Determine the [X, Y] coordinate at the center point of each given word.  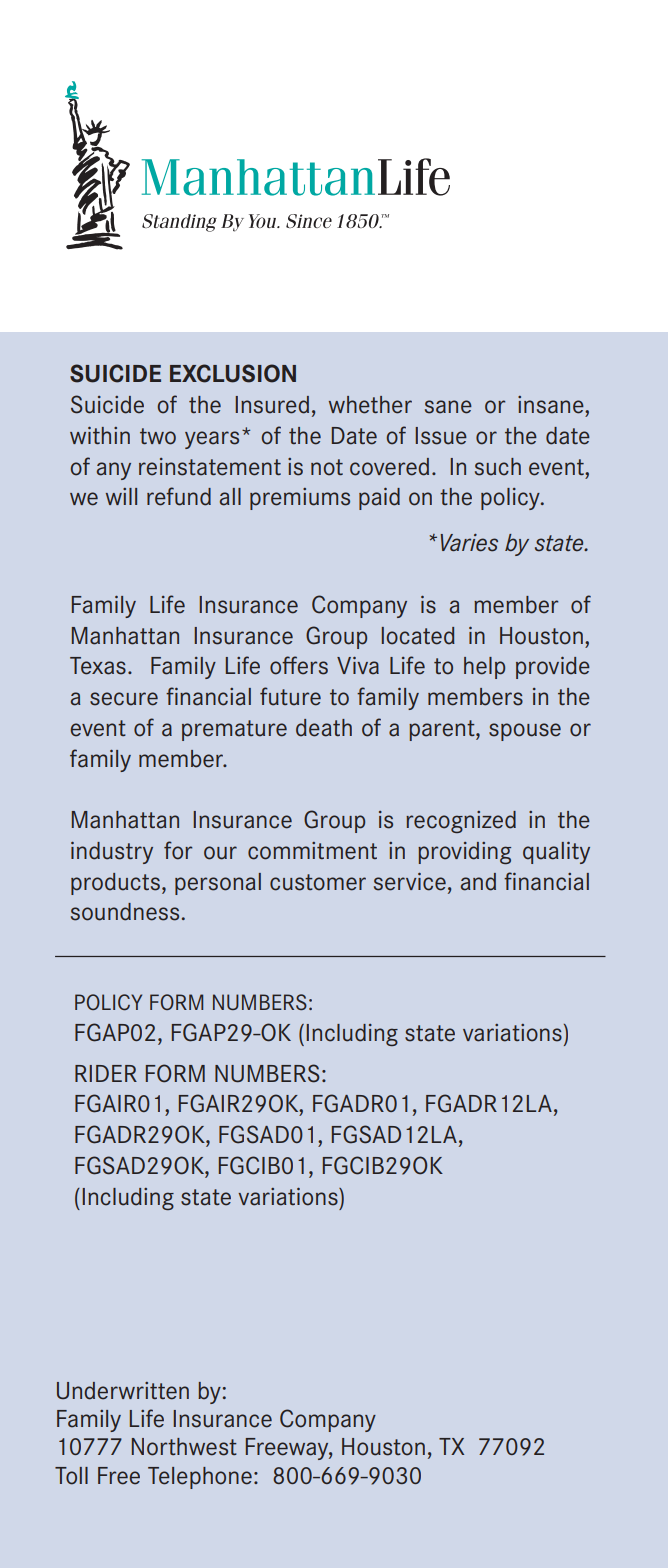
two [158, 436]
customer [318, 882]
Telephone [200, 1478]
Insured [272, 405]
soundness [125, 912]
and [478, 882]
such [498, 467]
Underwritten [123, 1391]
